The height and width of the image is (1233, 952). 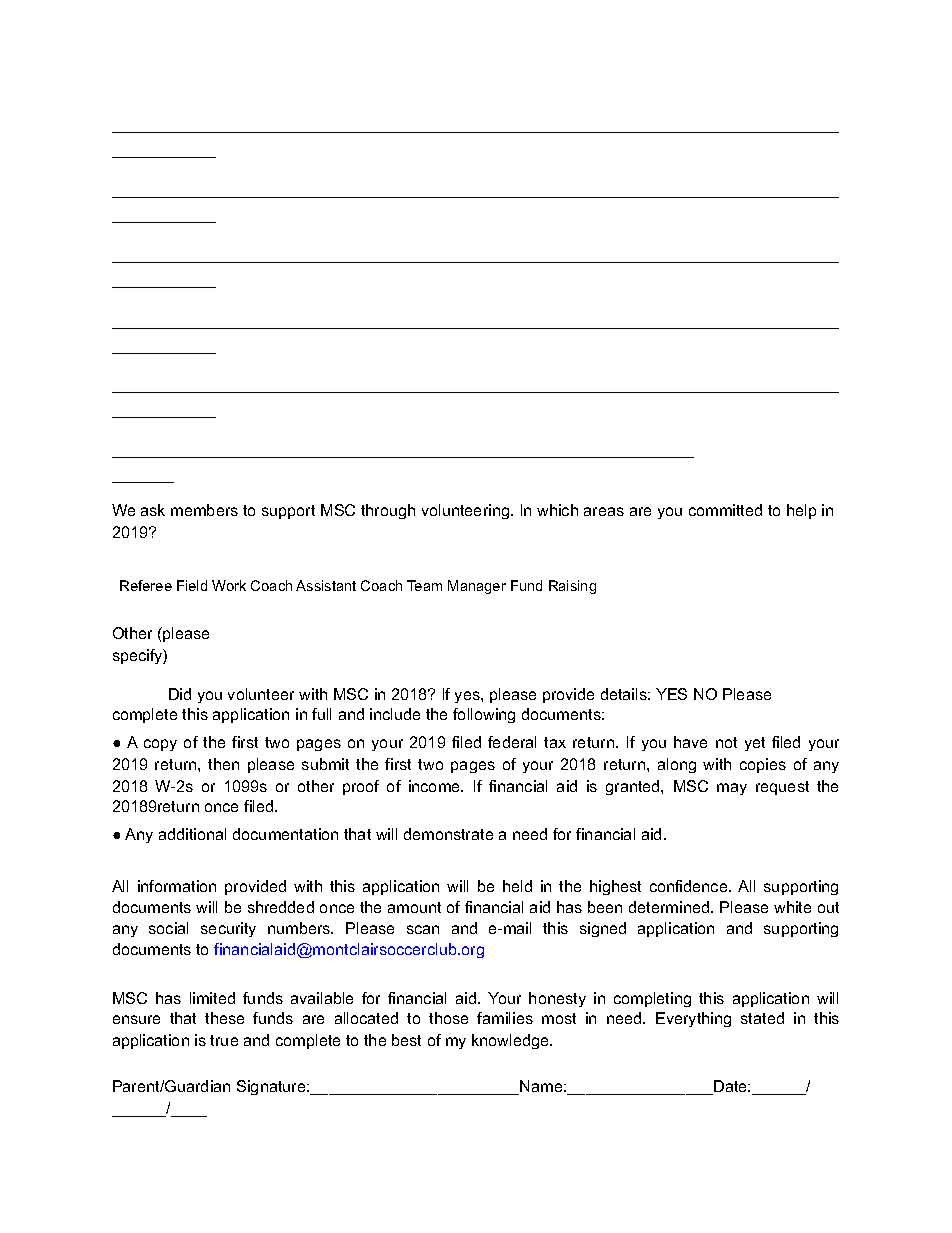 I want to click on members, so click(x=204, y=510).
